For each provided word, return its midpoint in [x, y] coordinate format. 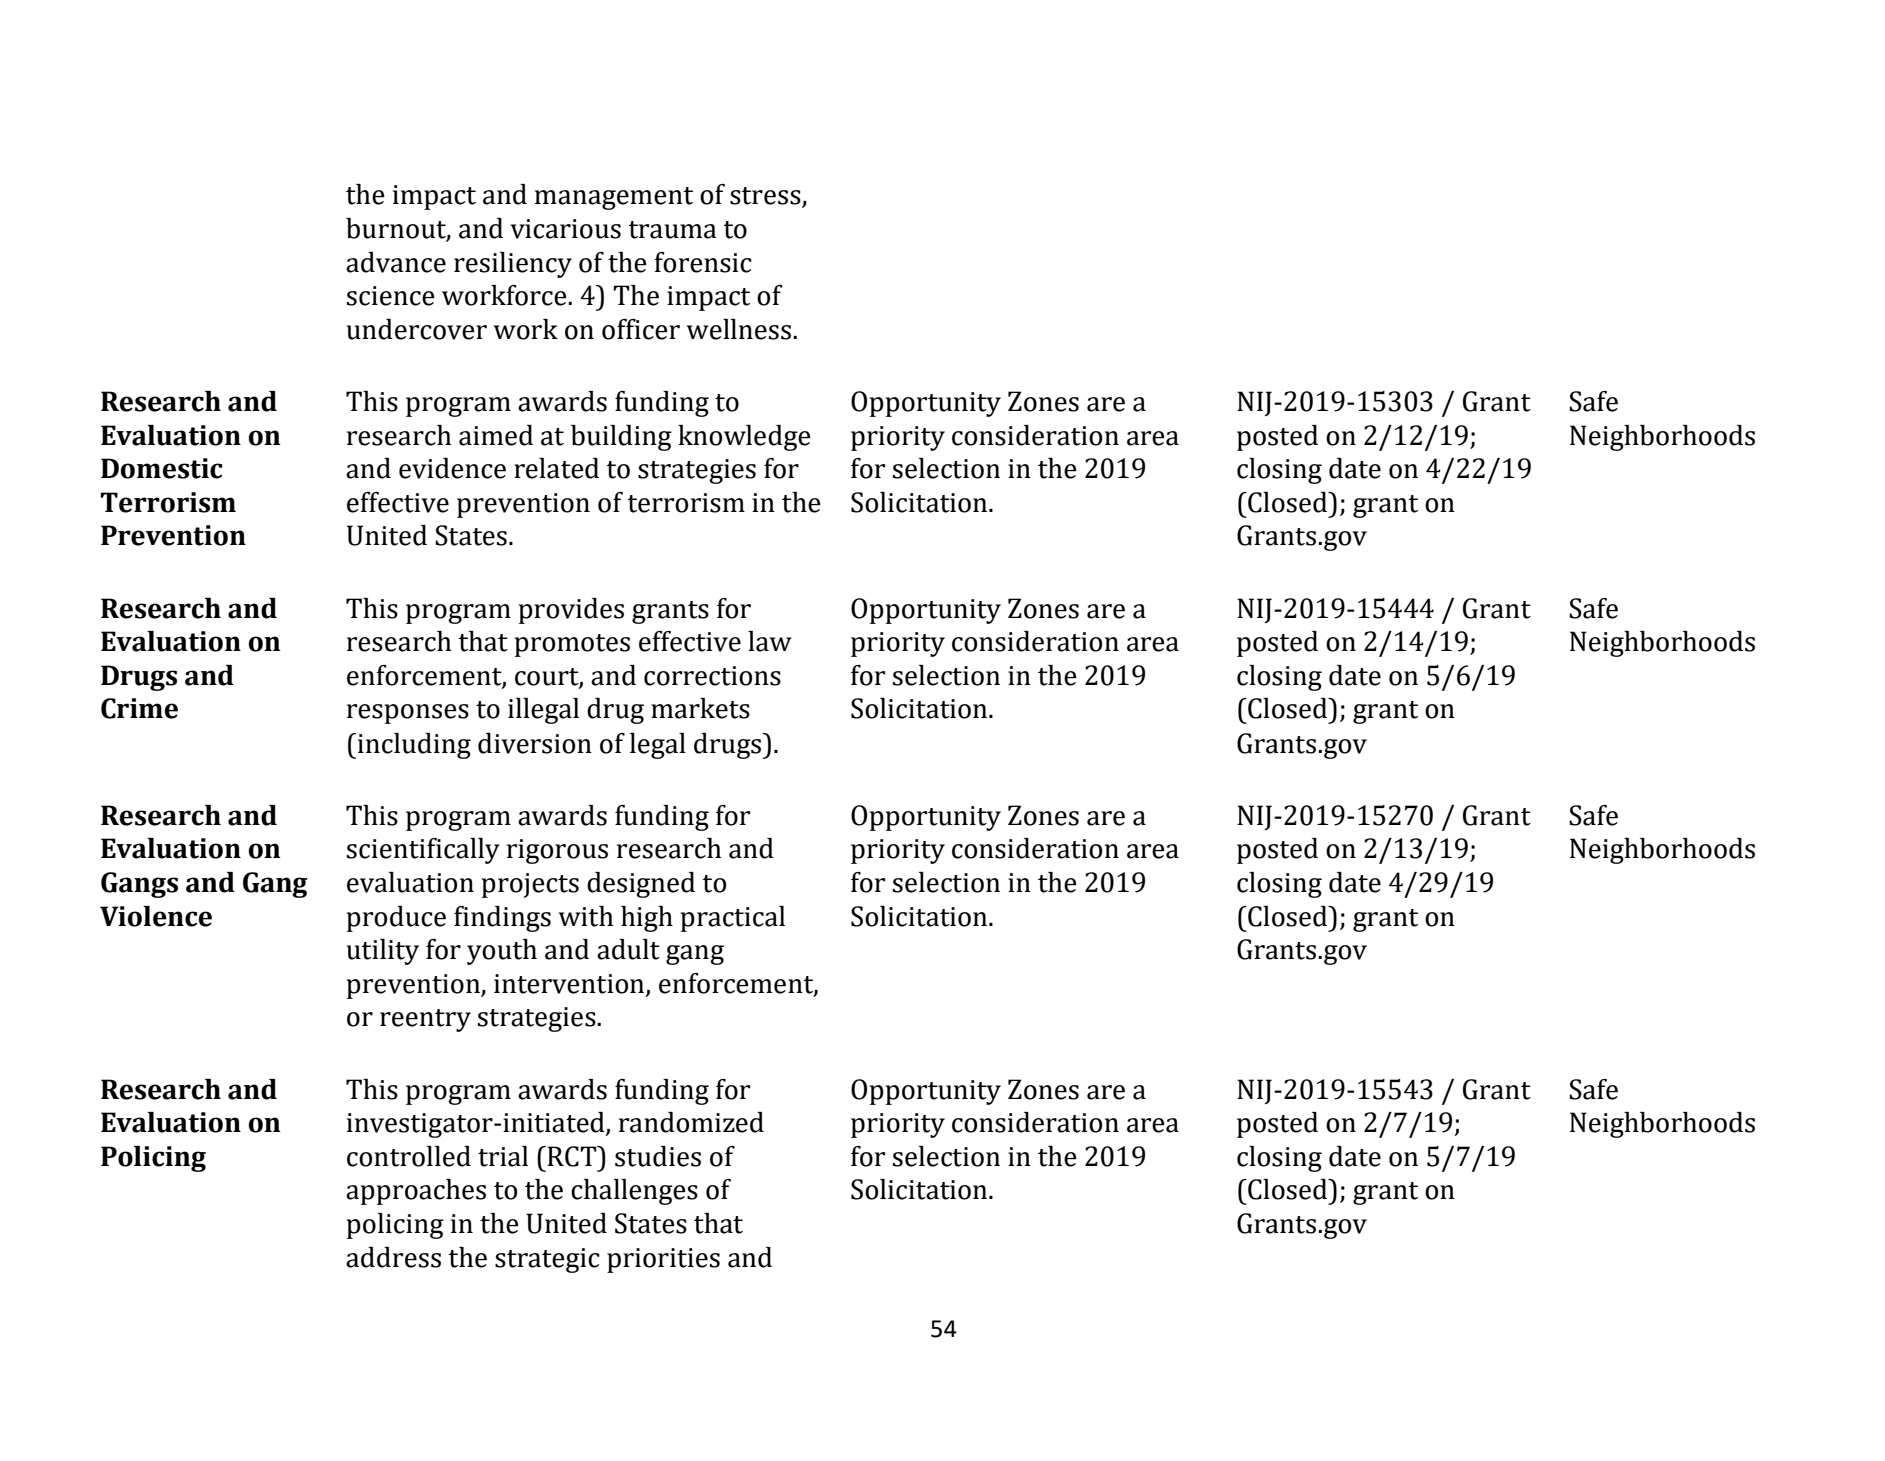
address [393, 1257]
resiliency [513, 265]
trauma [672, 230]
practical [733, 919]
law [770, 641]
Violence [156, 916]
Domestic [161, 468]
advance [396, 262]
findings [502, 919]
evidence [452, 468]
